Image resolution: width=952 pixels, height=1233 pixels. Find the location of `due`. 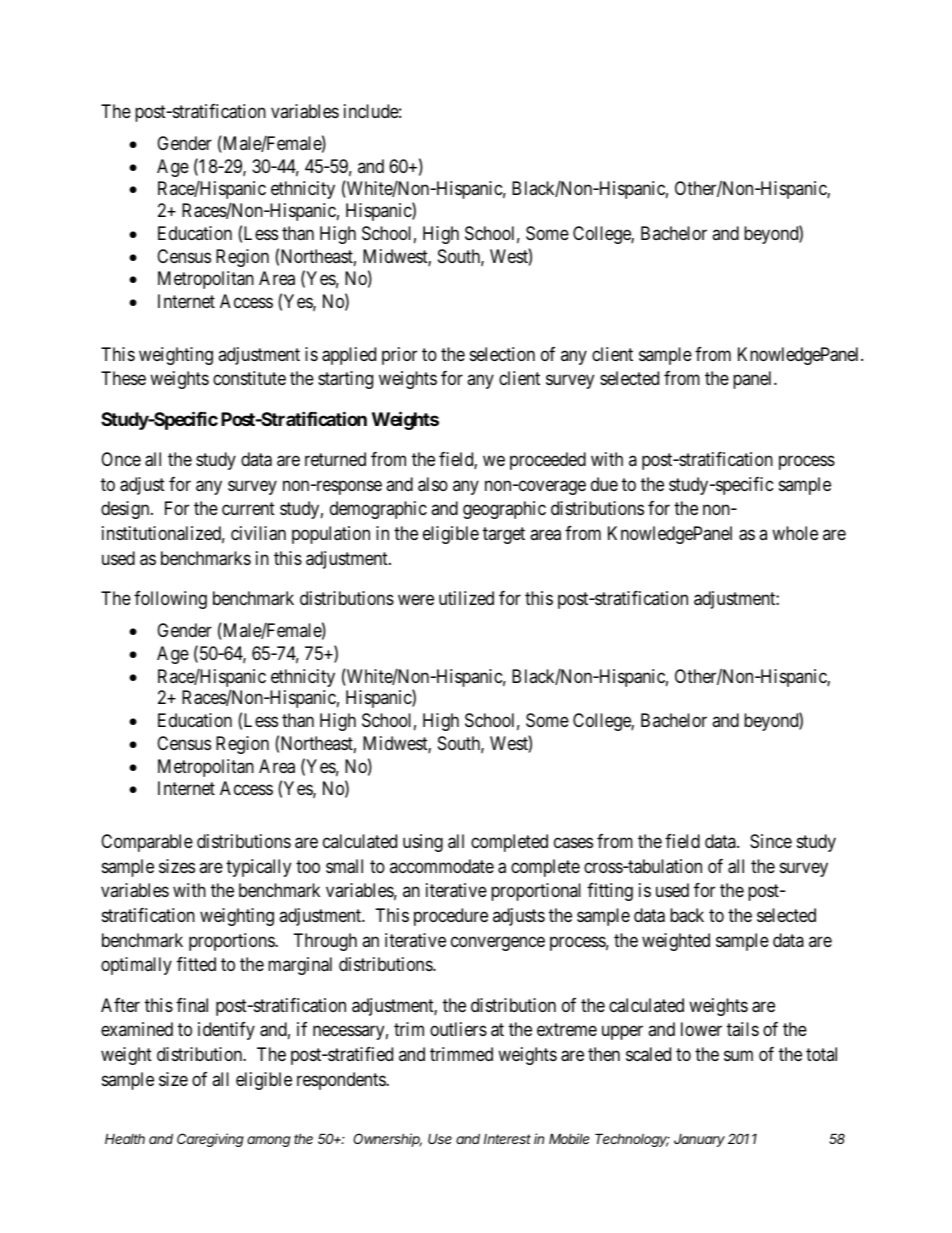

due is located at coordinates (604, 484).
